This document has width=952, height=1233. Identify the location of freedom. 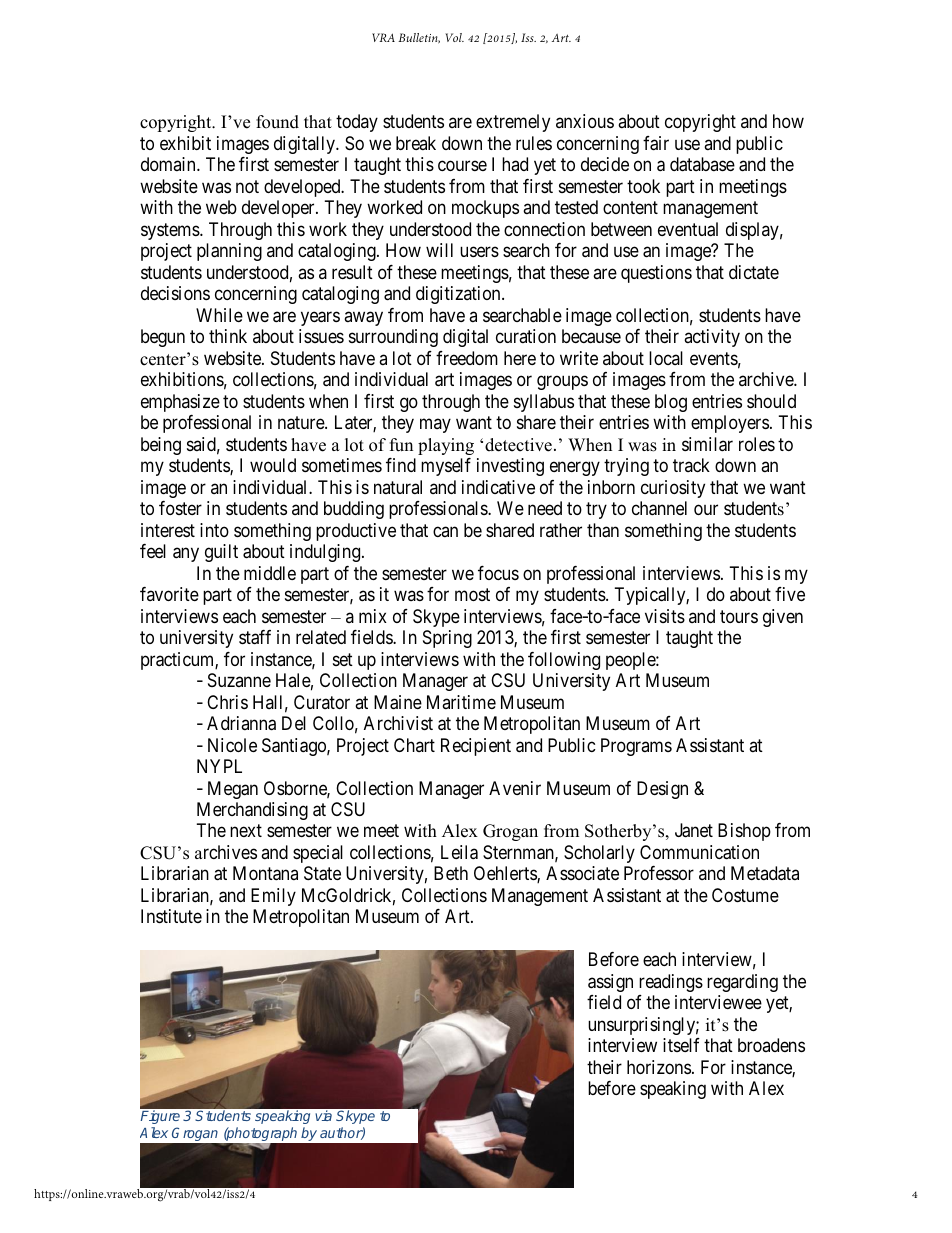
(467, 358).
